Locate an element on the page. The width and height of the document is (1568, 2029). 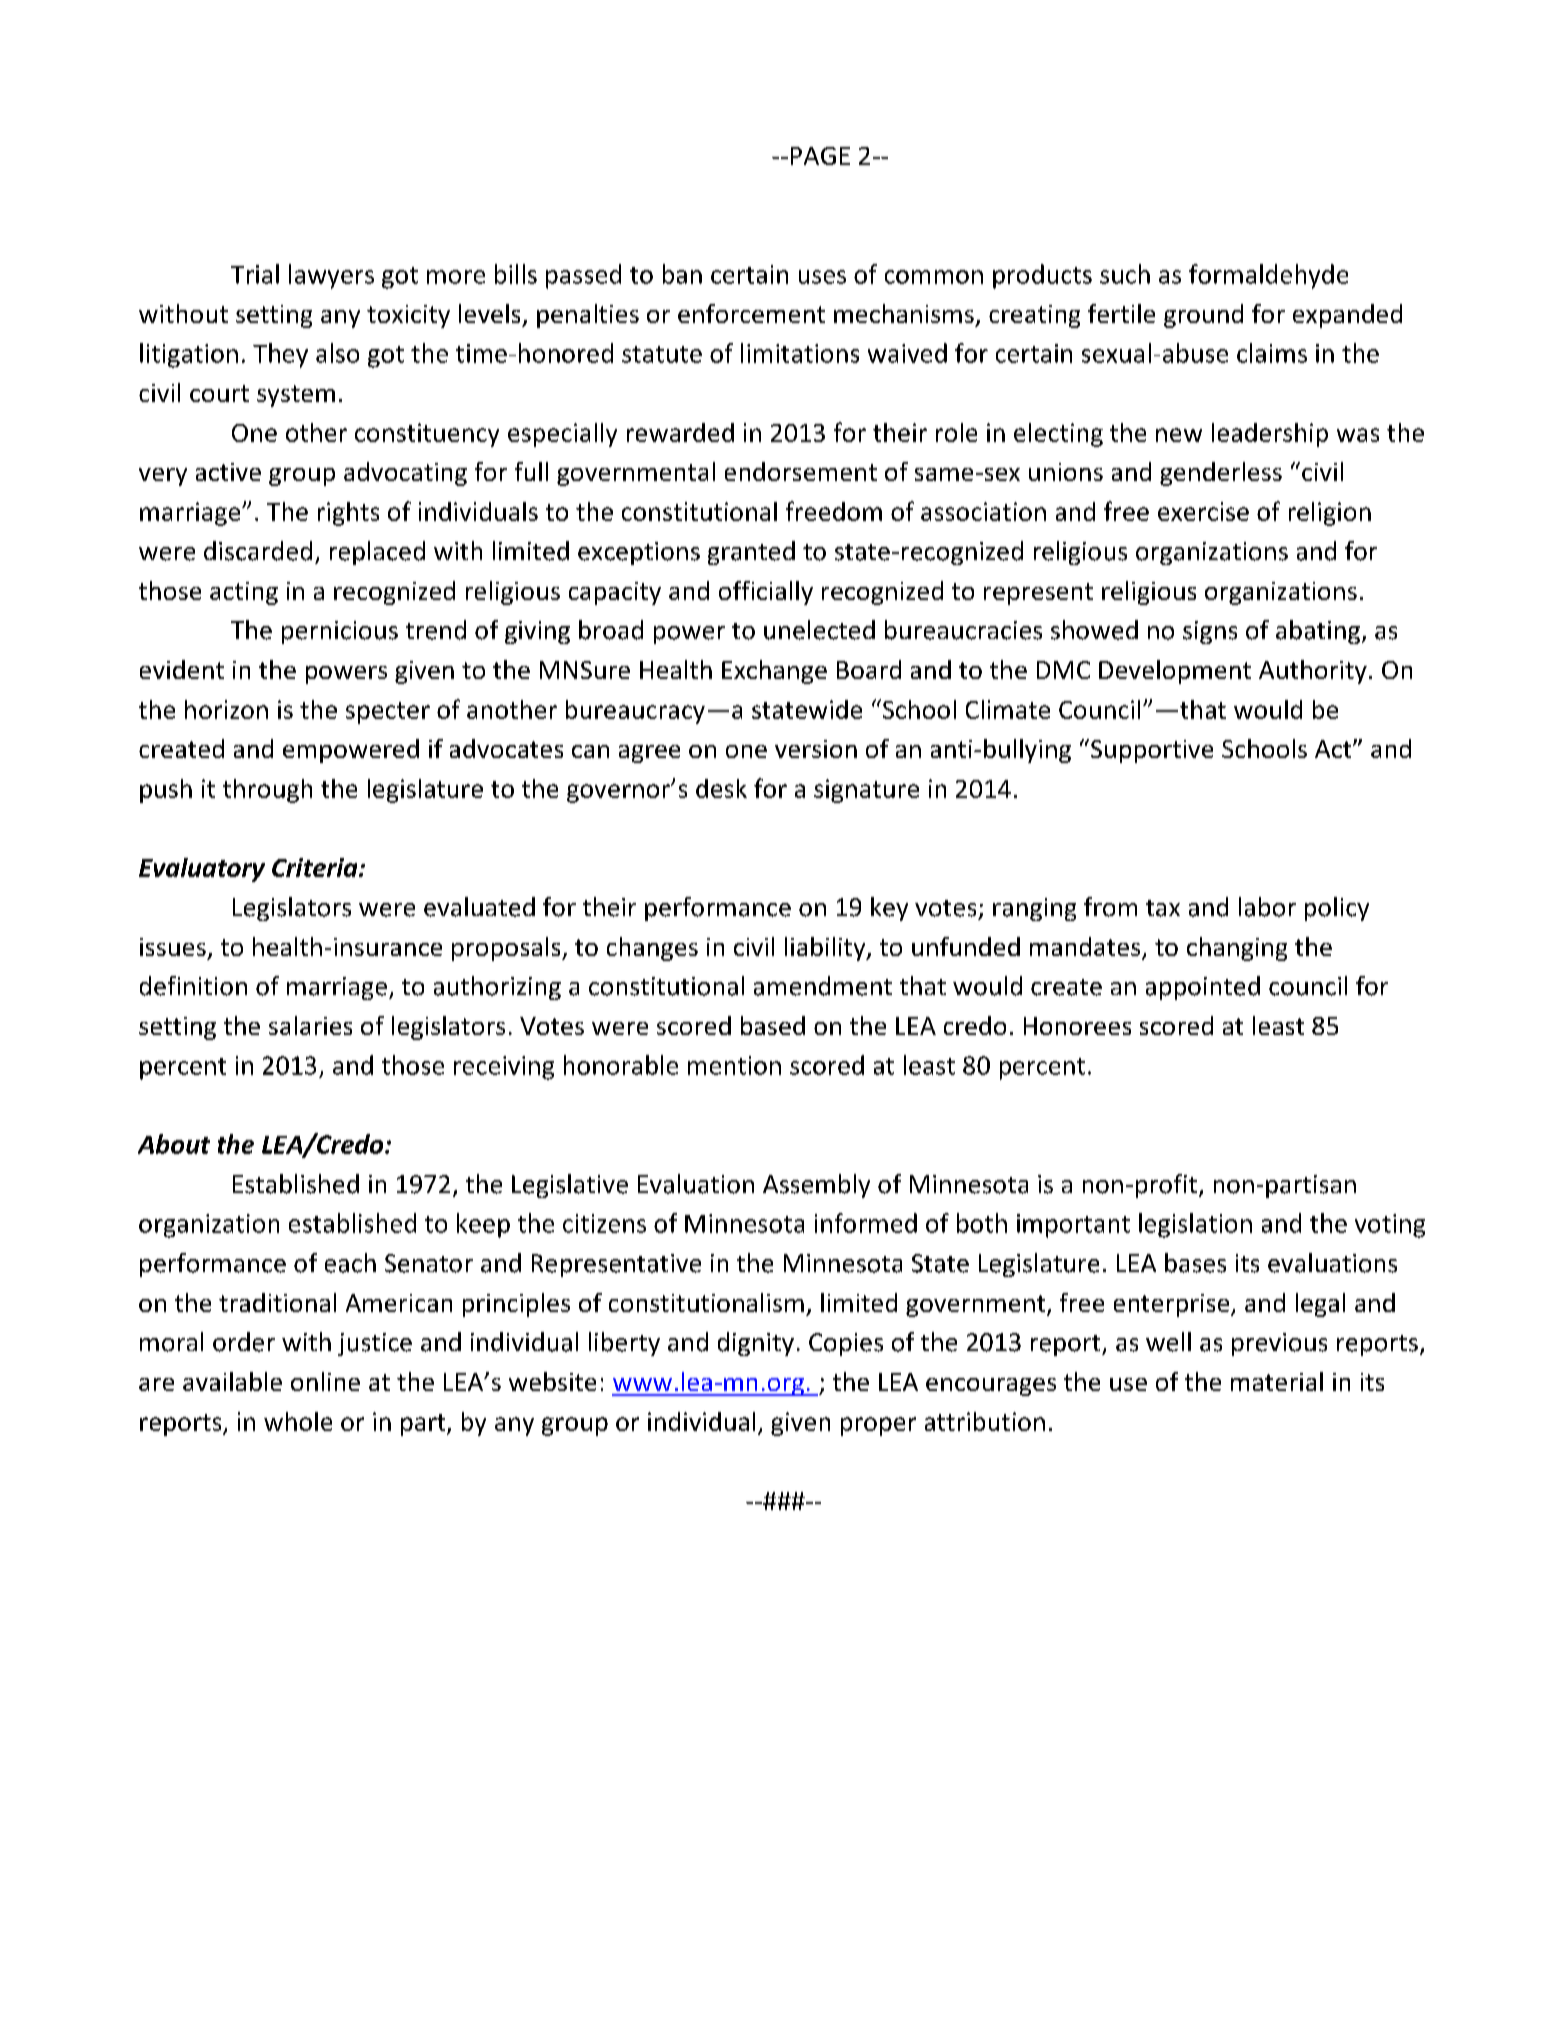
mention is located at coordinates (734, 1065).
